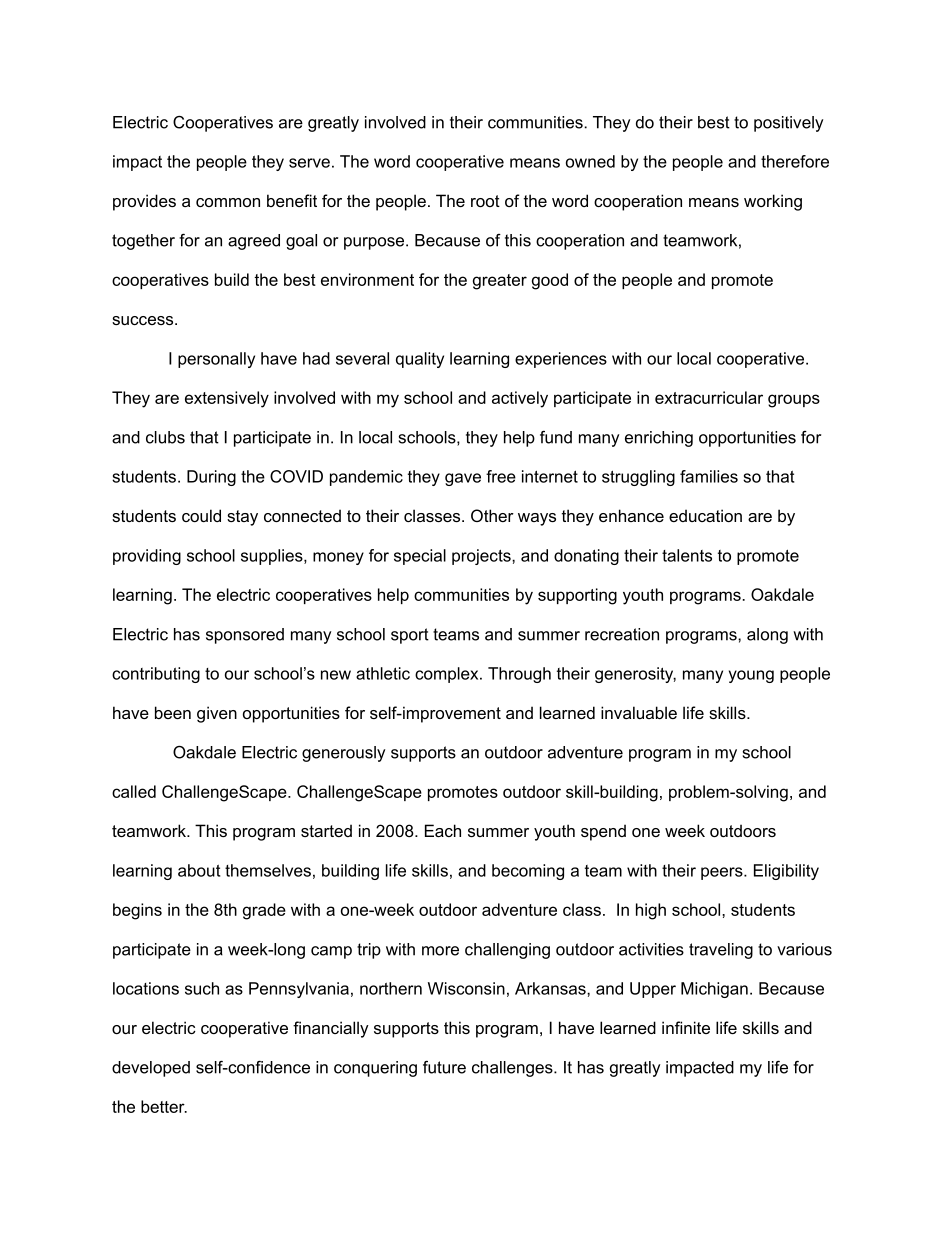  I want to click on sport, so click(410, 636).
